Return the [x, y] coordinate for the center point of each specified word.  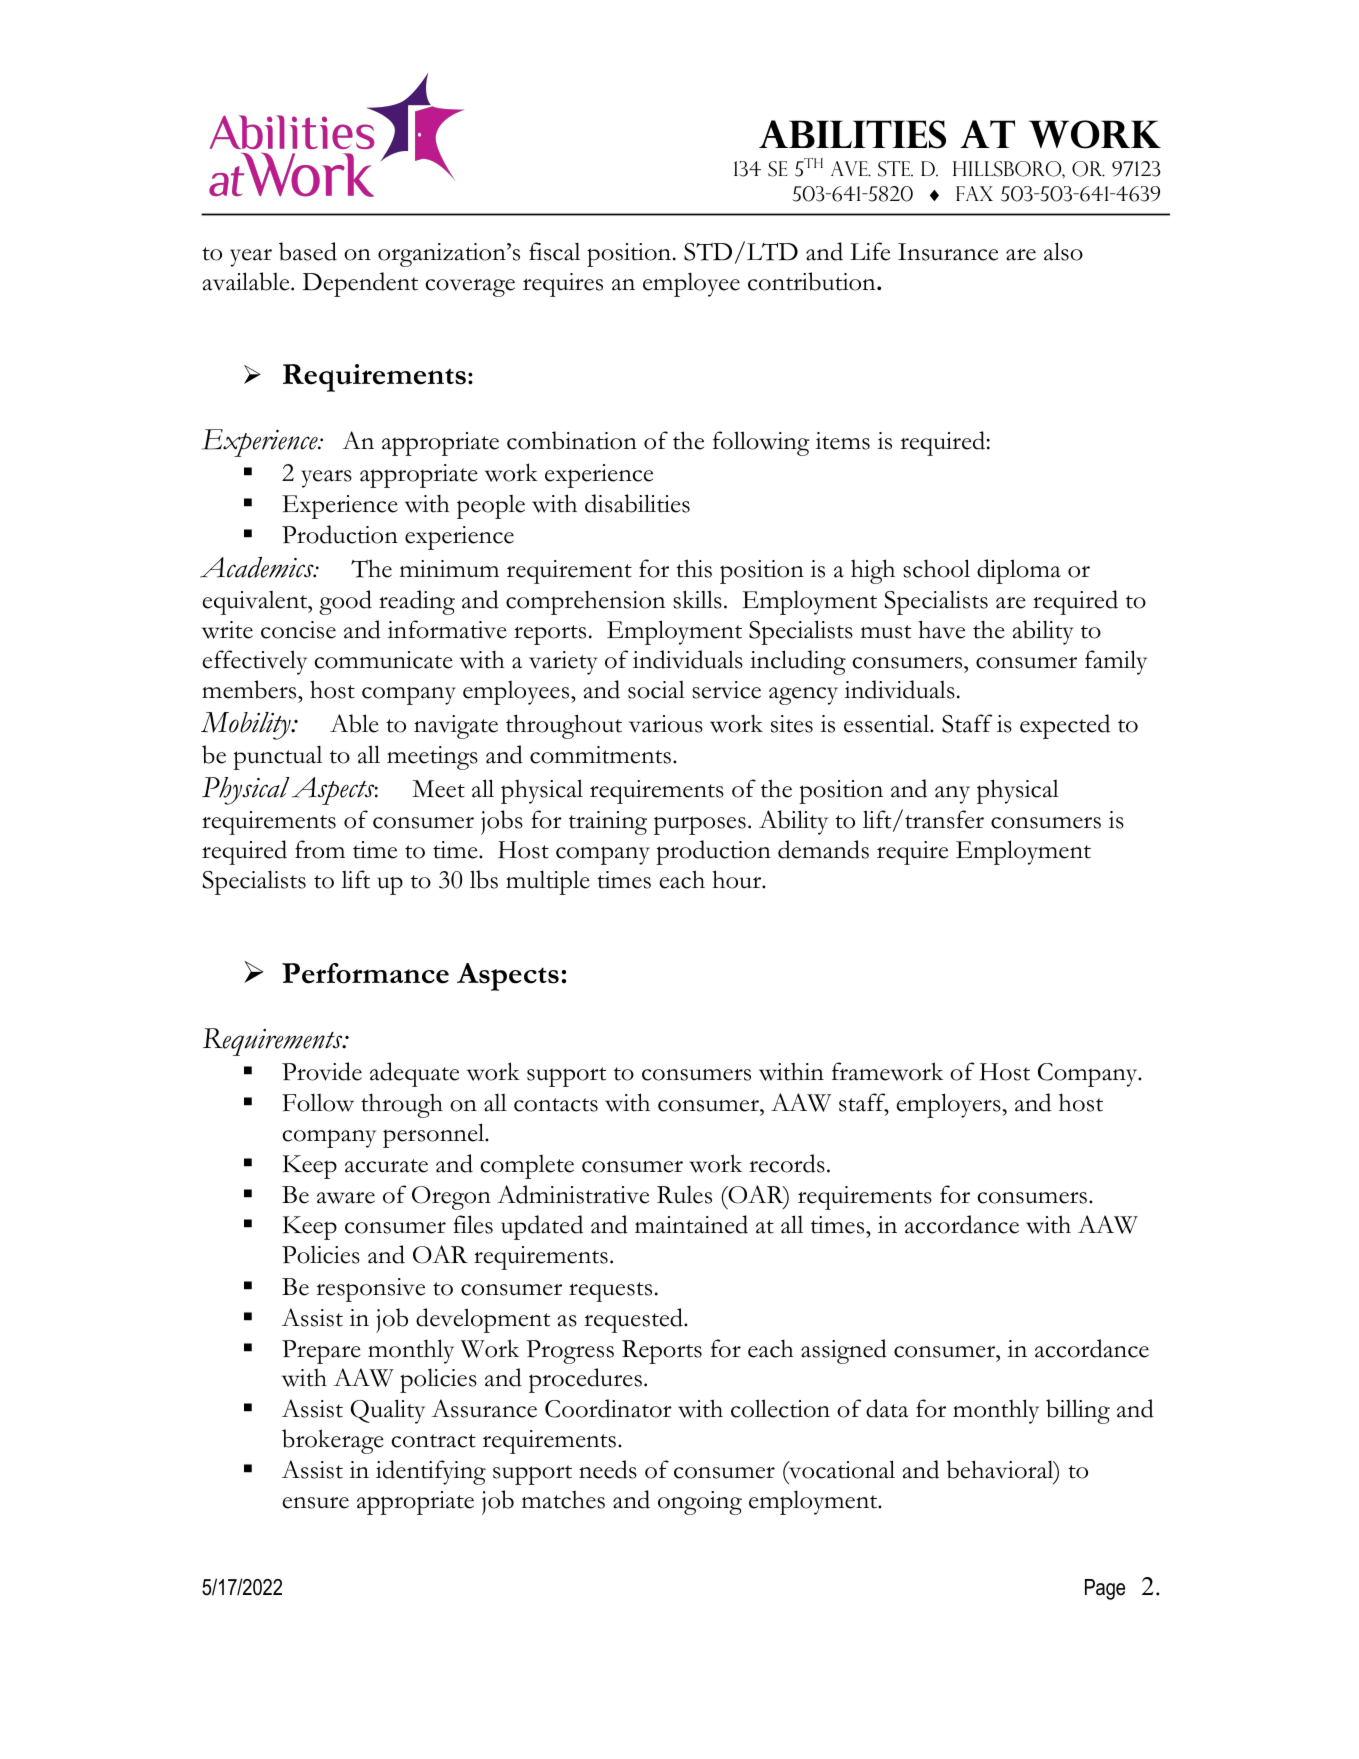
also [1063, 251]
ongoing [700, 1503]
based [308, 251]
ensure [316, 1503]
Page [1105, 1589]
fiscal [554, 251]
